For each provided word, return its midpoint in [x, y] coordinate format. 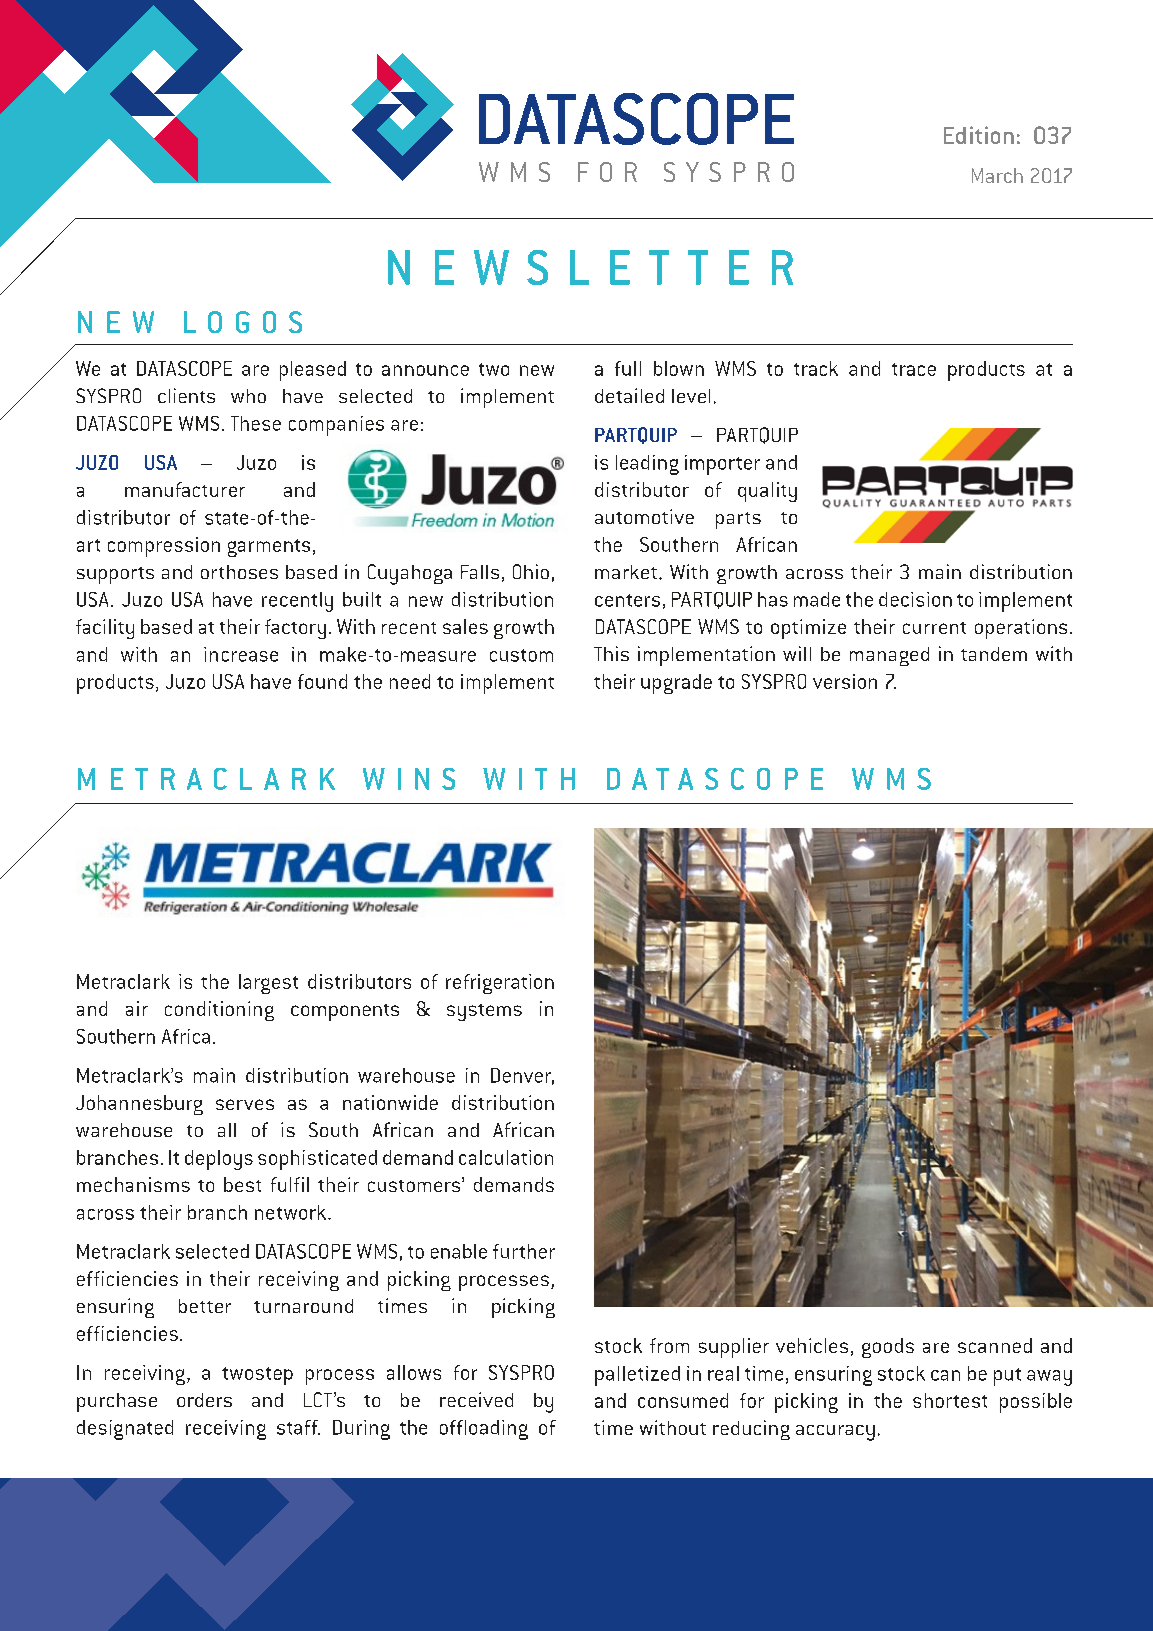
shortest [950, 1400]
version [845, 681]
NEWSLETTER [590, 267]
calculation [506, 1157]
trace [914, 369]
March [997, 175]
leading [647, 465]
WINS [409, 779]
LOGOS [243, 322]
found [322, 681]
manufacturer [185, 489]
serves [245, 1104]
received [476, 1399]
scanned [995, 1345]
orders [204, 1400]
